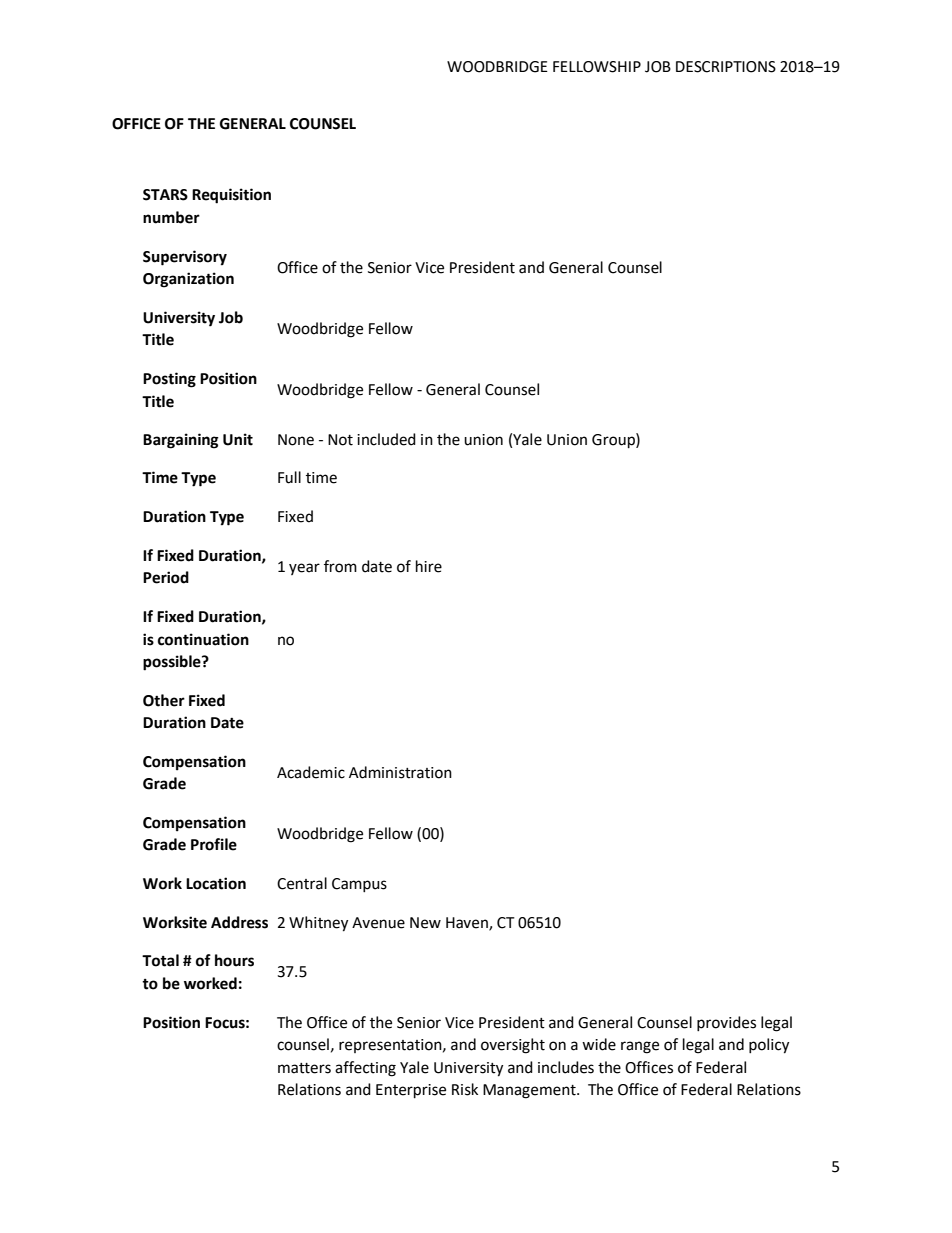 Image resolution: width=952 pixels, height=1233 pixels. I want to click on hire, so click(429, 566).
